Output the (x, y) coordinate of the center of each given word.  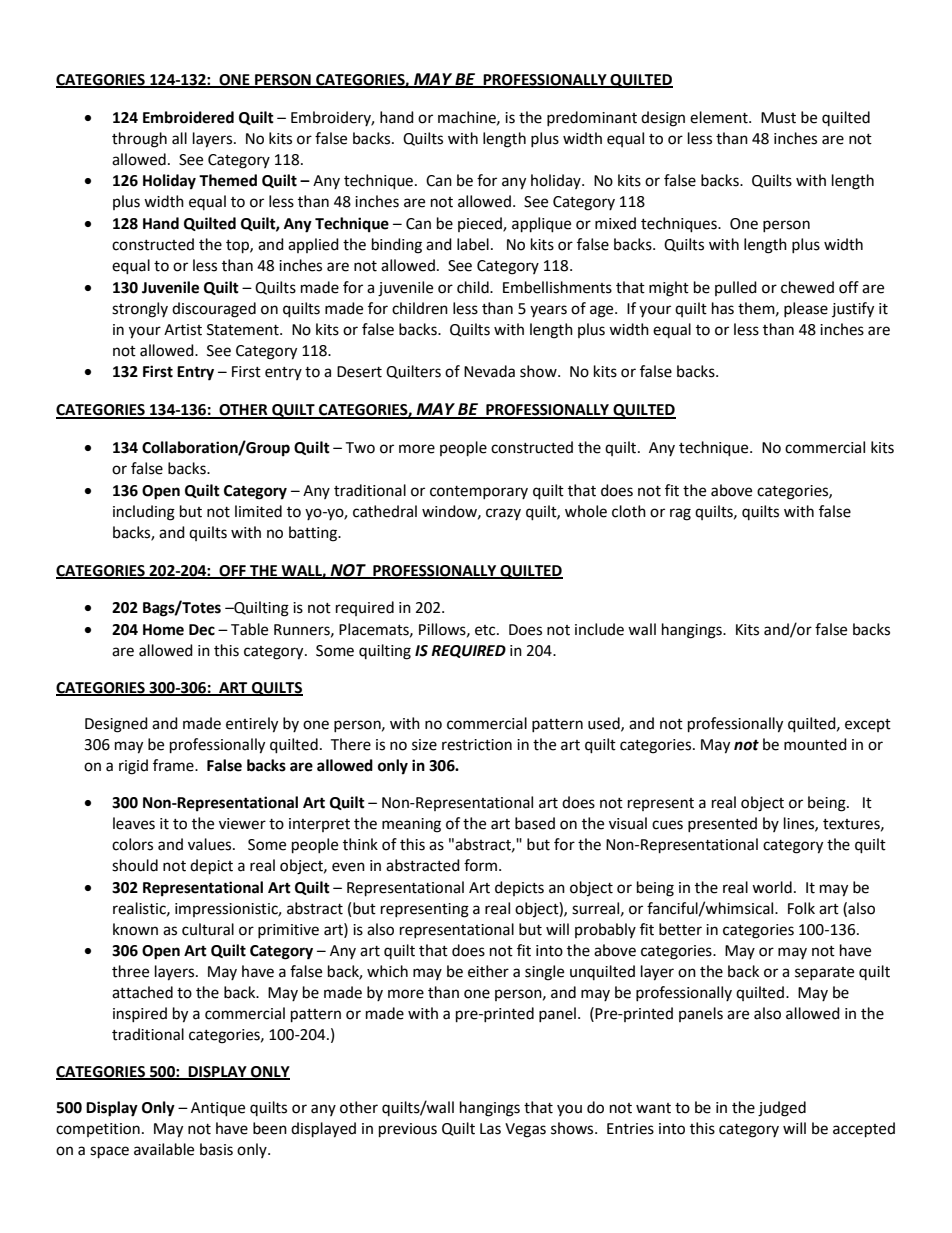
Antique (218, 1109)
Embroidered (188, 117)
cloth (629, 511)
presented (722, 824)
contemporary (479, 492)
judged (782, 1109)
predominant (592, 118)
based (535, 823)
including (144, 513)
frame (174, 765)
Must (778, 118)
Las (490, 1129)
